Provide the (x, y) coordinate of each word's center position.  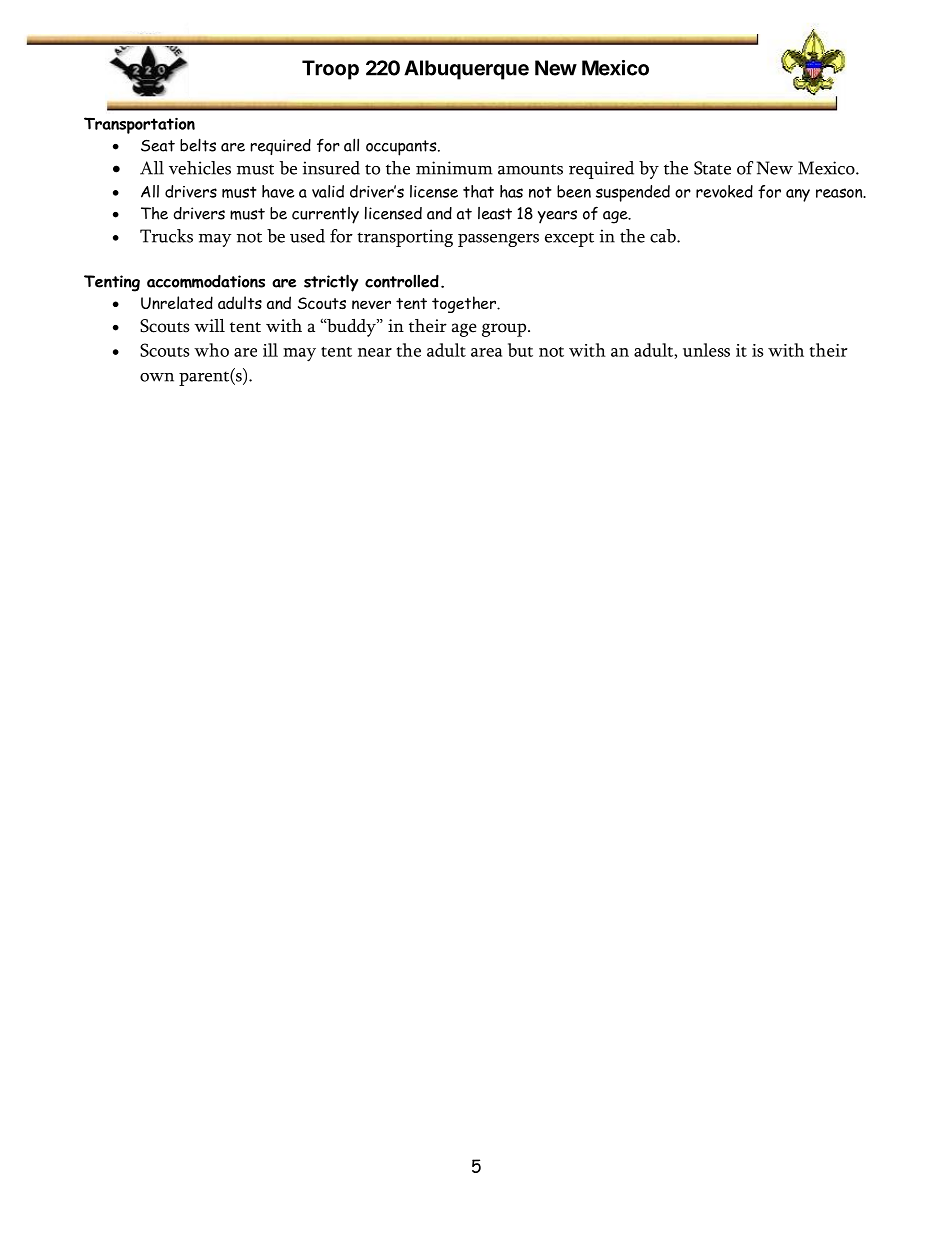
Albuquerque (466, 70)
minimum (454, 168)
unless (706, 350)
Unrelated (177, 302)
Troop (330, 70)
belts (198, 145)
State (712, 168)
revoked (724, 191)
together (465, 304)
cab (664, 236)
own (157, 377)
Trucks (166, 236)
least (495, 213)
